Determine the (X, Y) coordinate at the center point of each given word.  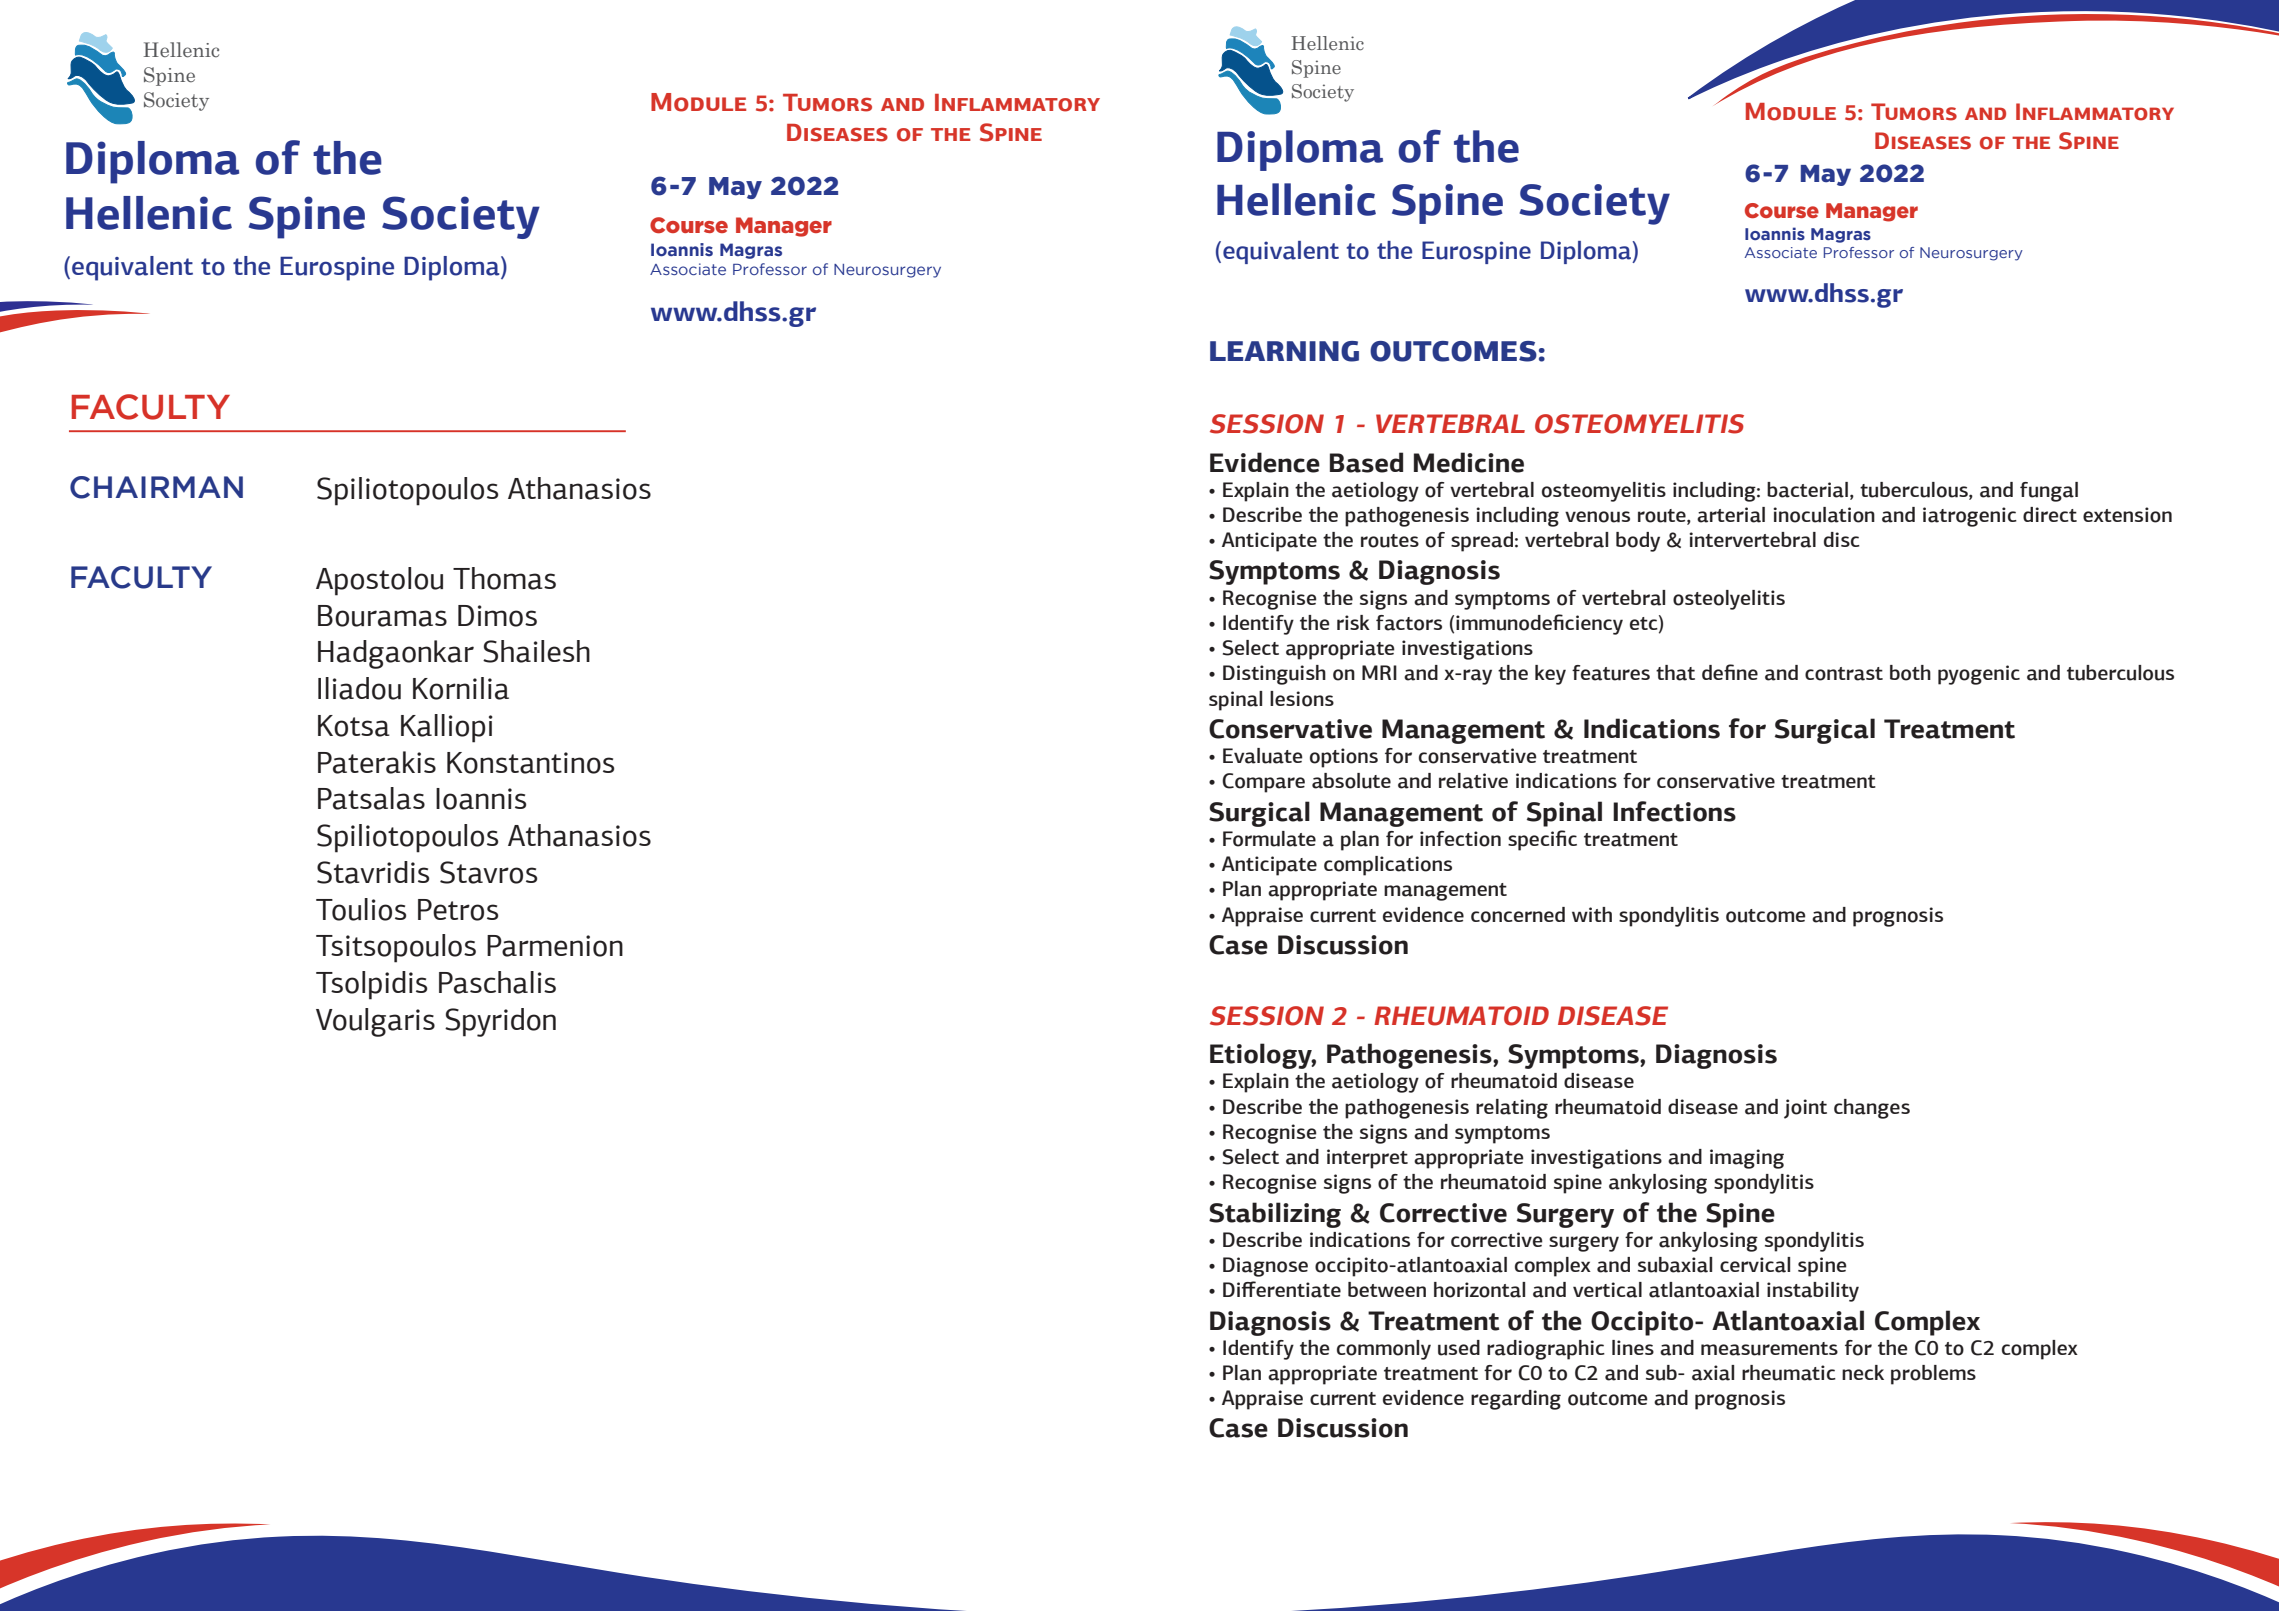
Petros (458, 910)
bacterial (1807, 490)
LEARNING (1284, 351)
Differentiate (1282, 1289)
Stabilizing (1275, 1215)
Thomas (504, 578)
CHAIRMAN (156, 487)
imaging (1747, 1159)
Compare (1263, 783)
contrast (1844, 674)
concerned (1518, 915)
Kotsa (354, 726)
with (1592, 914)
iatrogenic (1970, 517)
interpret (1367, 1159)
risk (1353, 622)
